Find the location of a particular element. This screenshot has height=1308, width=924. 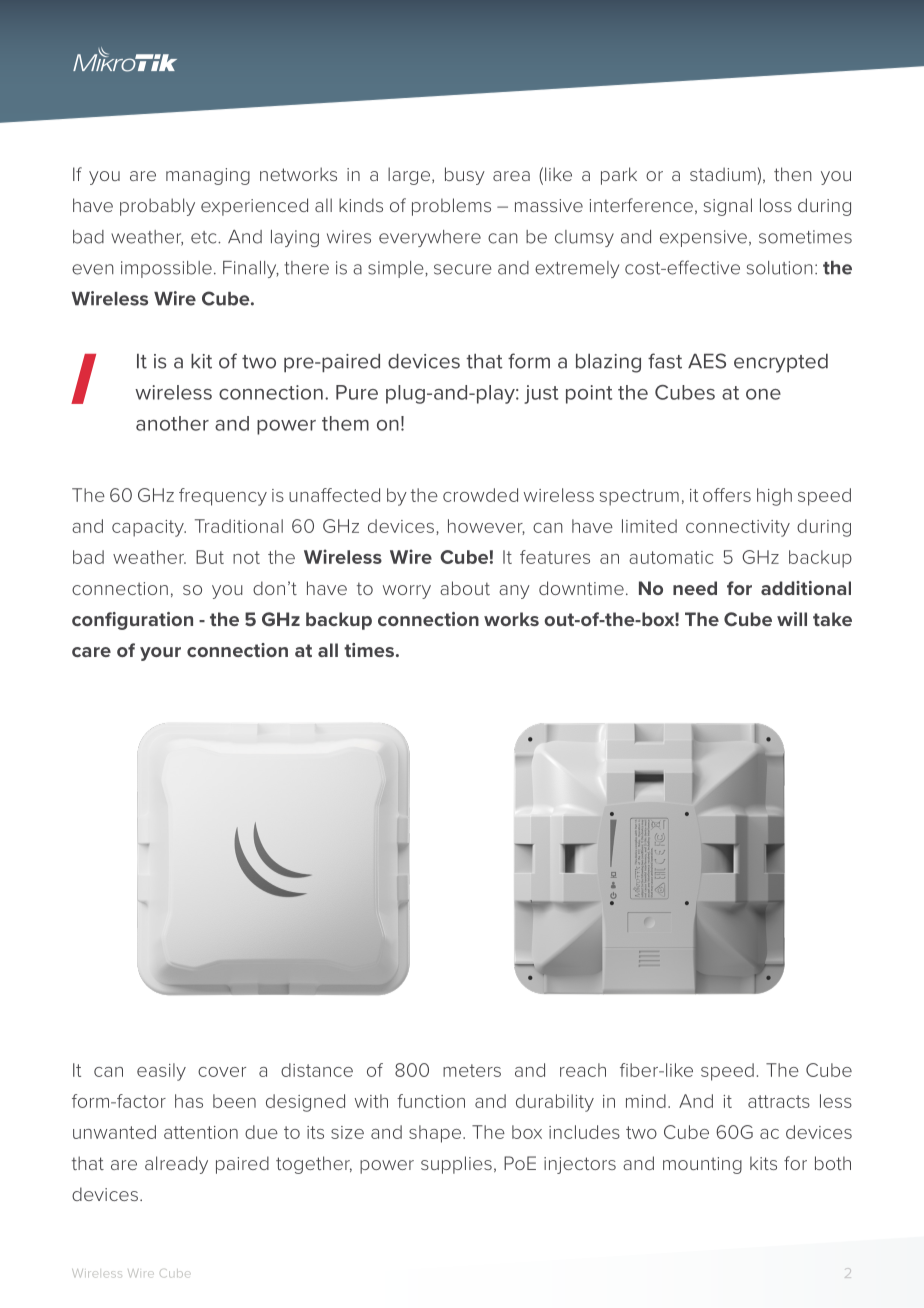

your is located at coordinates (160, 654).
